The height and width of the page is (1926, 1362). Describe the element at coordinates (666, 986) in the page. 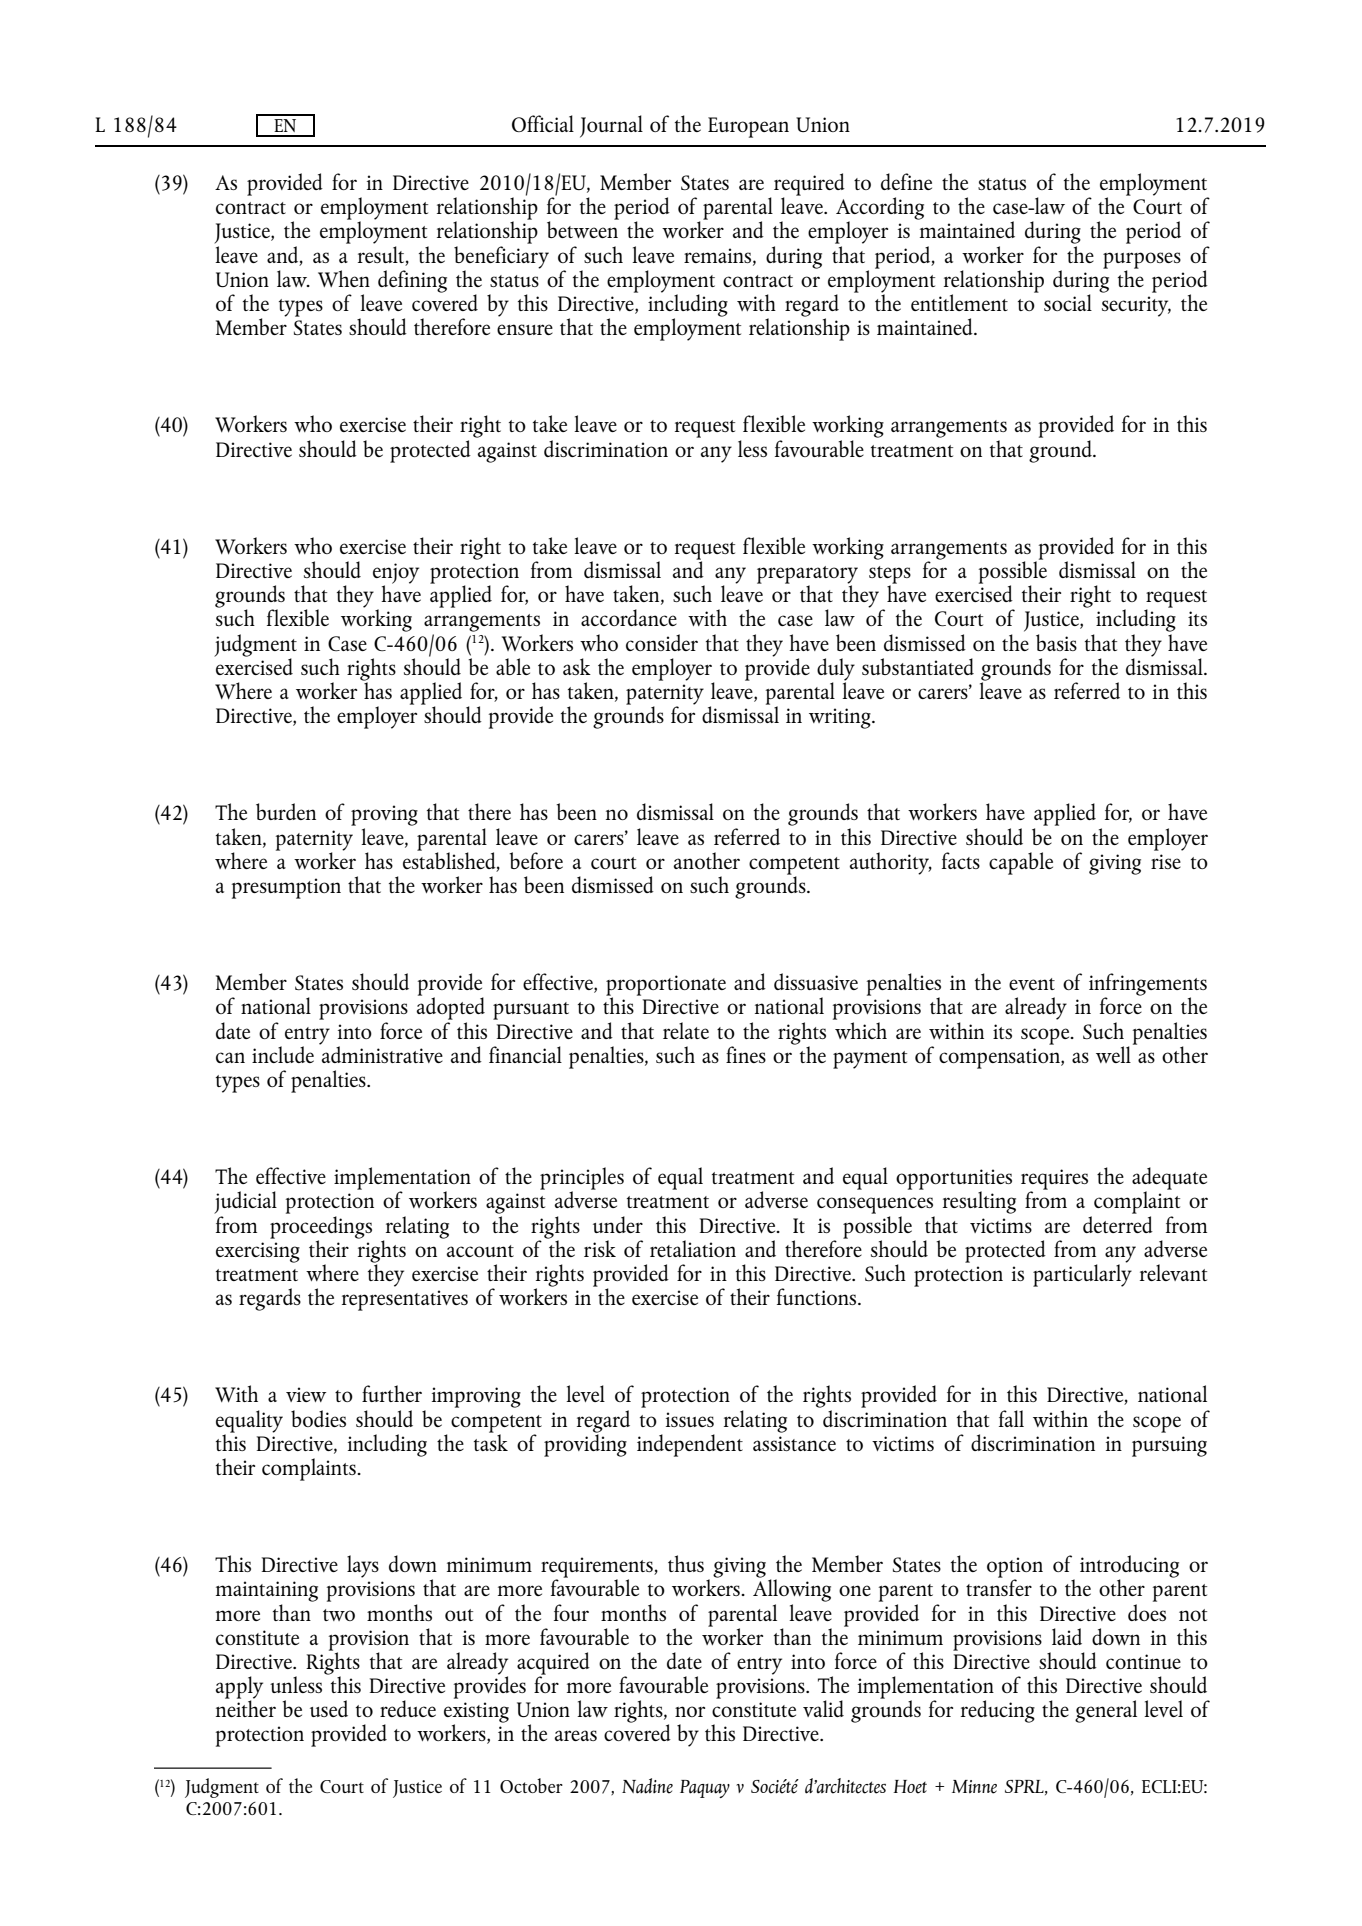

I see `proportionate` at that location.
